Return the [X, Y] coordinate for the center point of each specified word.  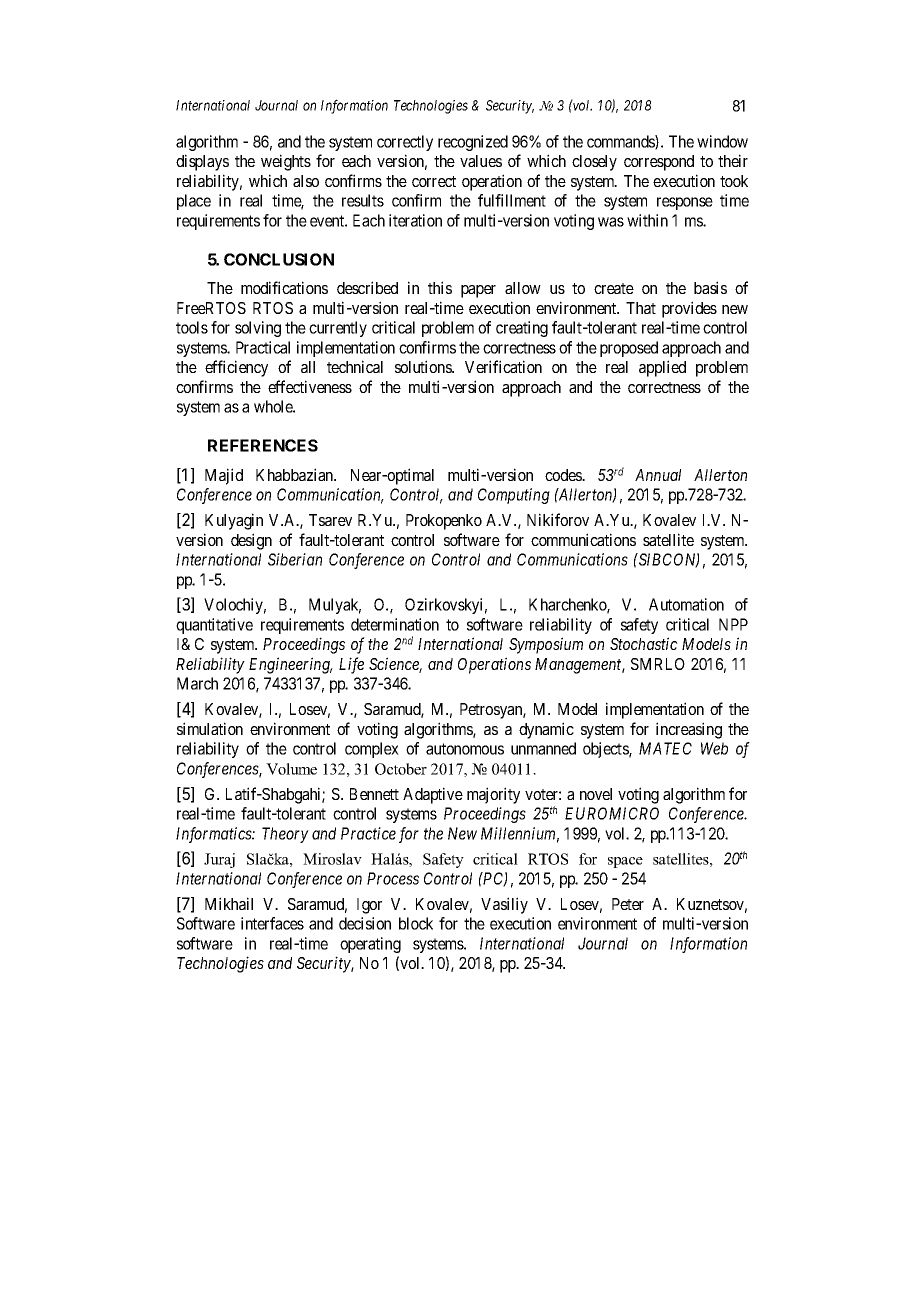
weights [286, 162]
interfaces [272, 923]
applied [662, 368]
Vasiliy [504, 905]
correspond [659, 163]
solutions [424, 366]
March [197, 683]
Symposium [546, 645]
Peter [628, 904]
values [481, 161]
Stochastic [644, 643]
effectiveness [310, 386]
